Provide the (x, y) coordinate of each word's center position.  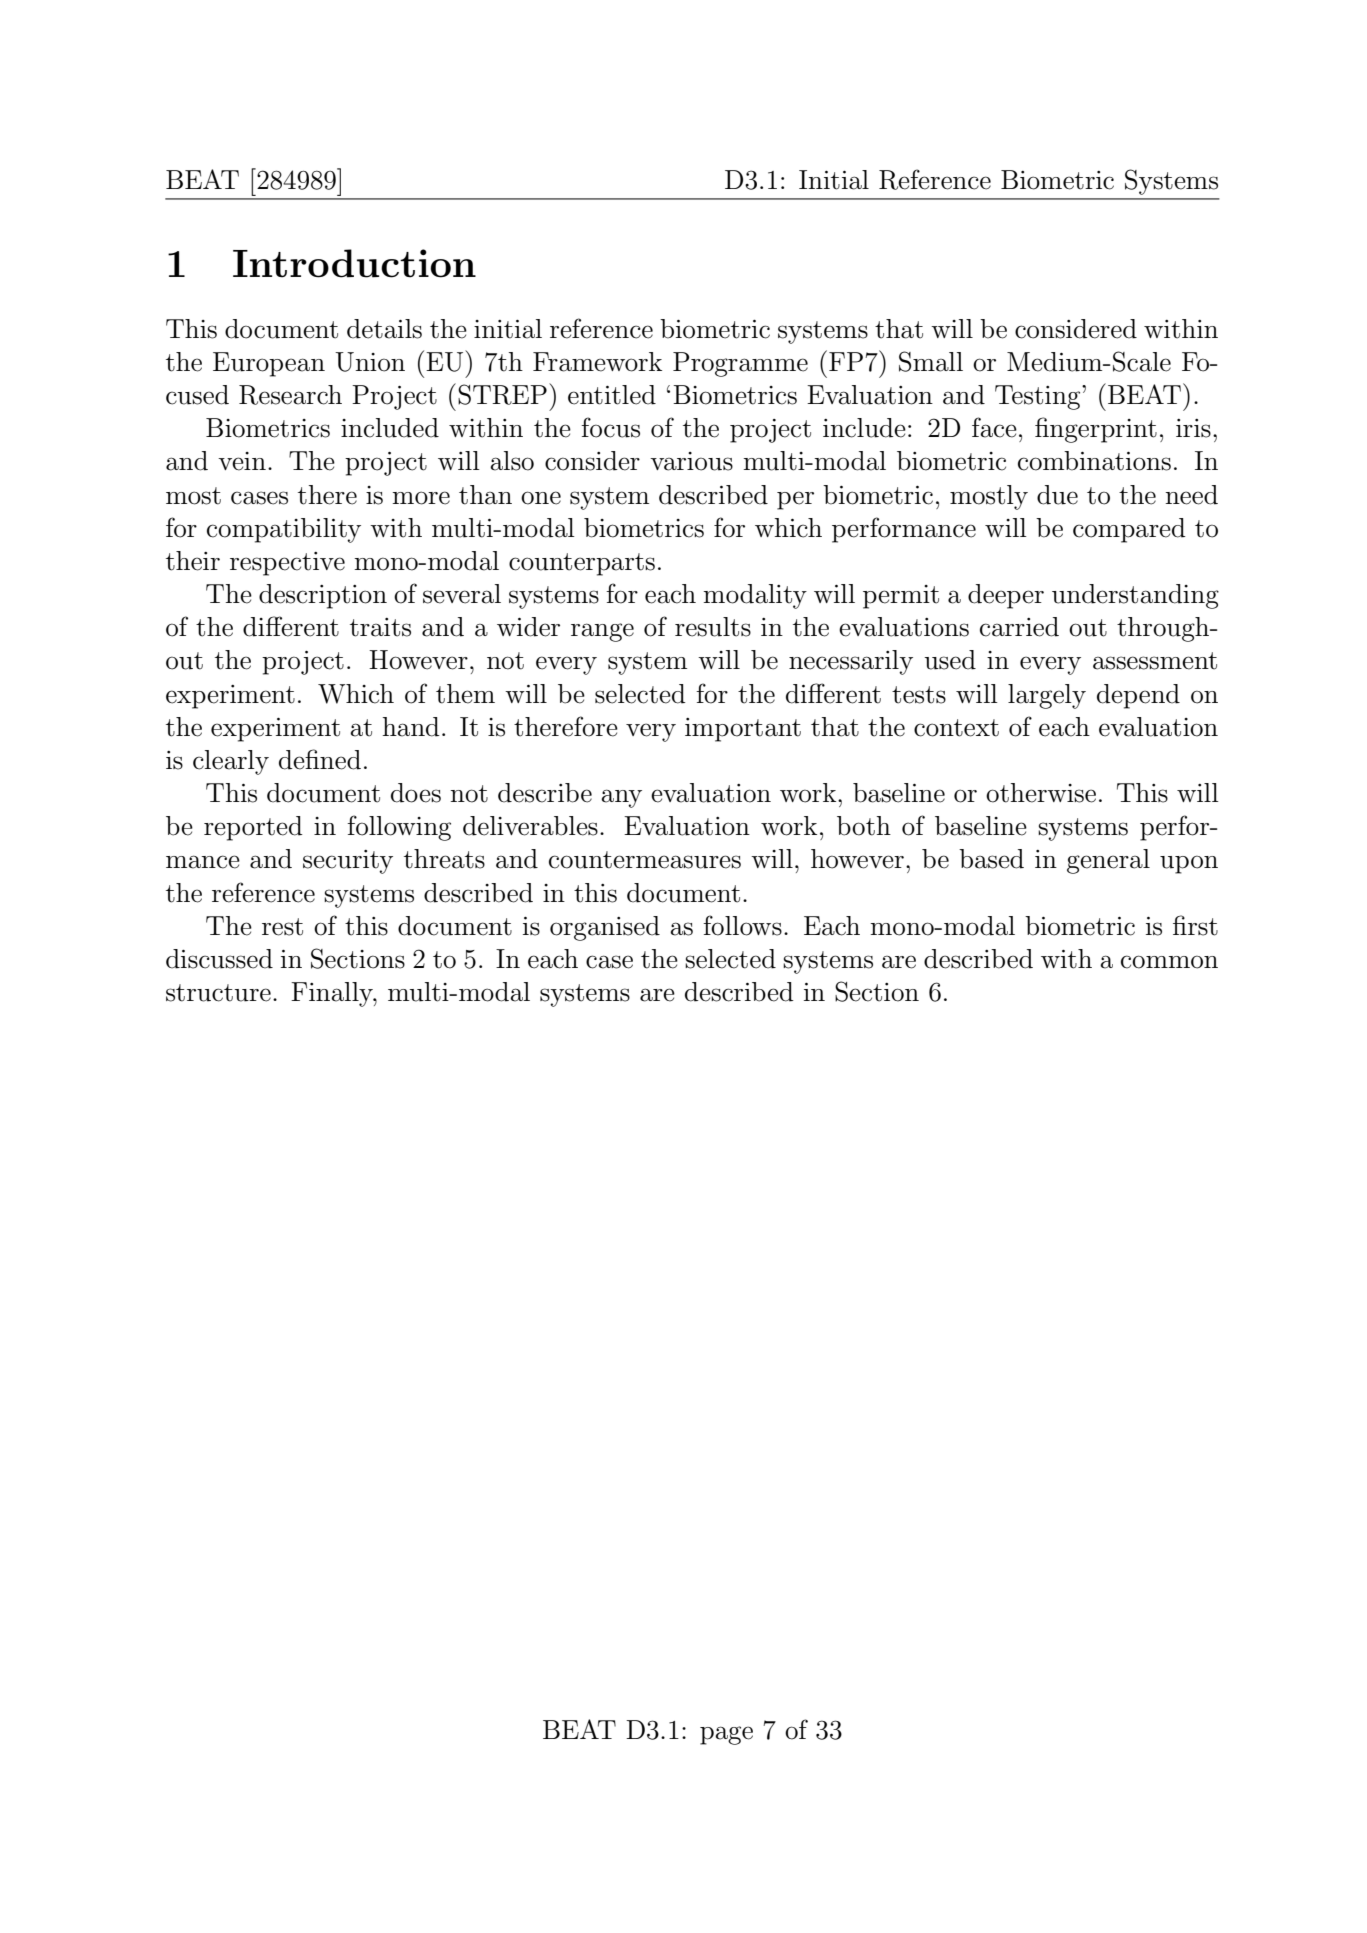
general (1108, 861)
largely (1047, 696)
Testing (1039, 397)
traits (380, 627)
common (1169, 962)
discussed (219, 959)
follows (742, 925)
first (1195, 925)
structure (218, 993)
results (713, 627)
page (726, 1735)
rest (282, 927)
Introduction (354, 263)
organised (605, 928)
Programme (740, 364)
